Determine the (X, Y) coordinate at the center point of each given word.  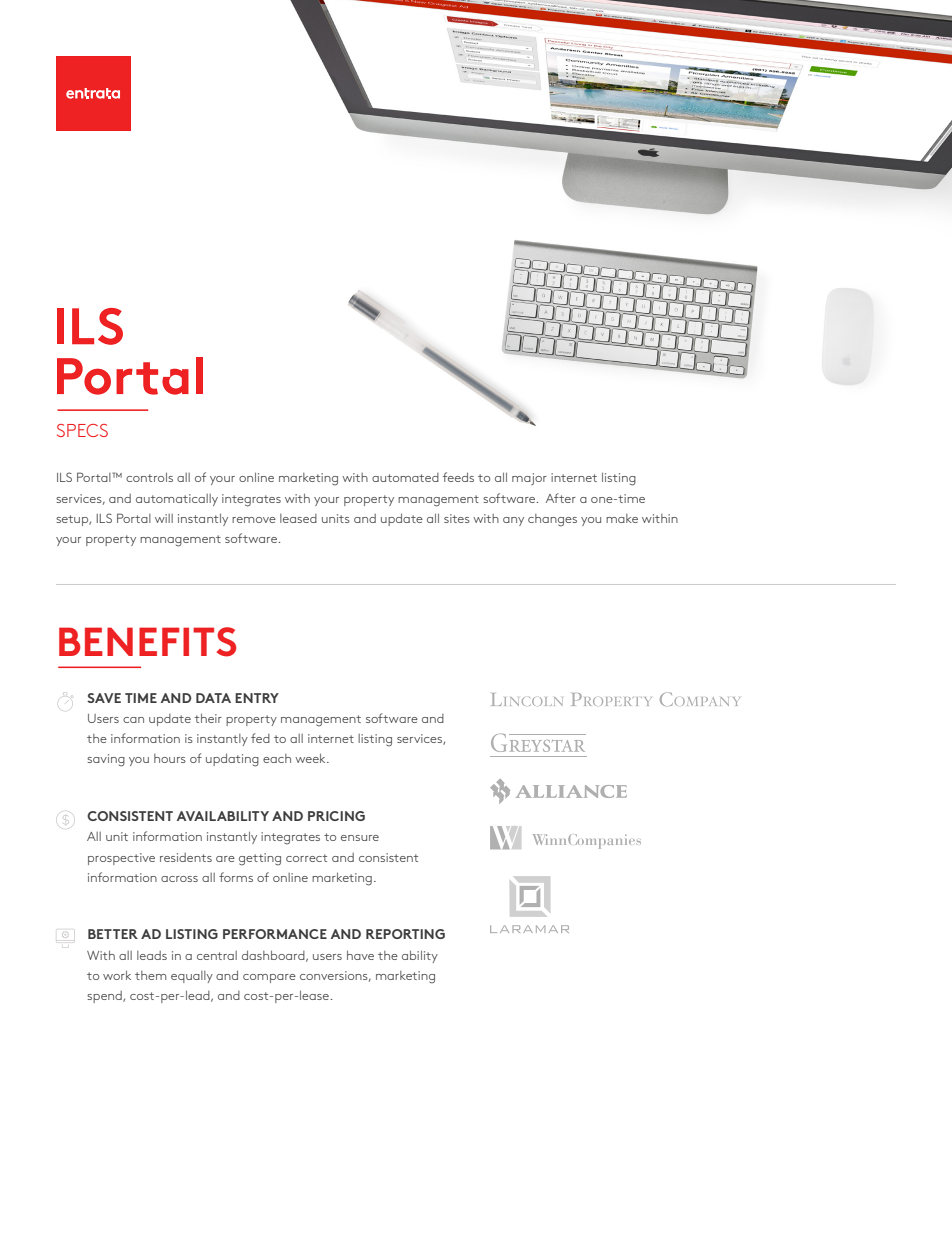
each (277, 758)
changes (552, 520)
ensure (360, 838)
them (150, 975)
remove (254, 520)
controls (149, 477)
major (529, 479)
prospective (121, 859)
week (311, 758)
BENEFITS (147, 642)
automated (405, 477)
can (133, 720)
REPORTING (405, 934)
